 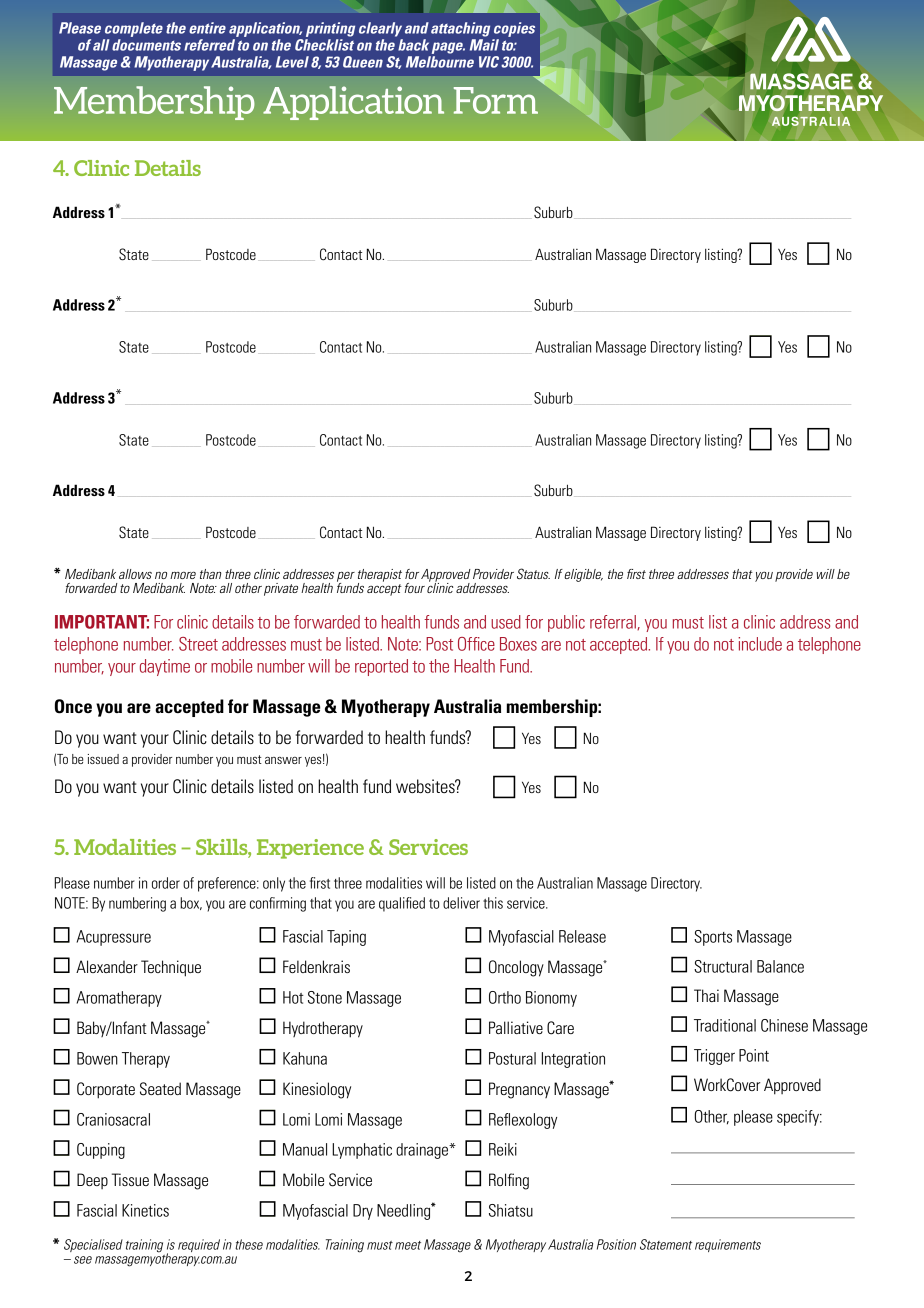 What do you see at coordinates (476, 644) in the screenshot?
I see `Office` at bounding box center [476, 644].
